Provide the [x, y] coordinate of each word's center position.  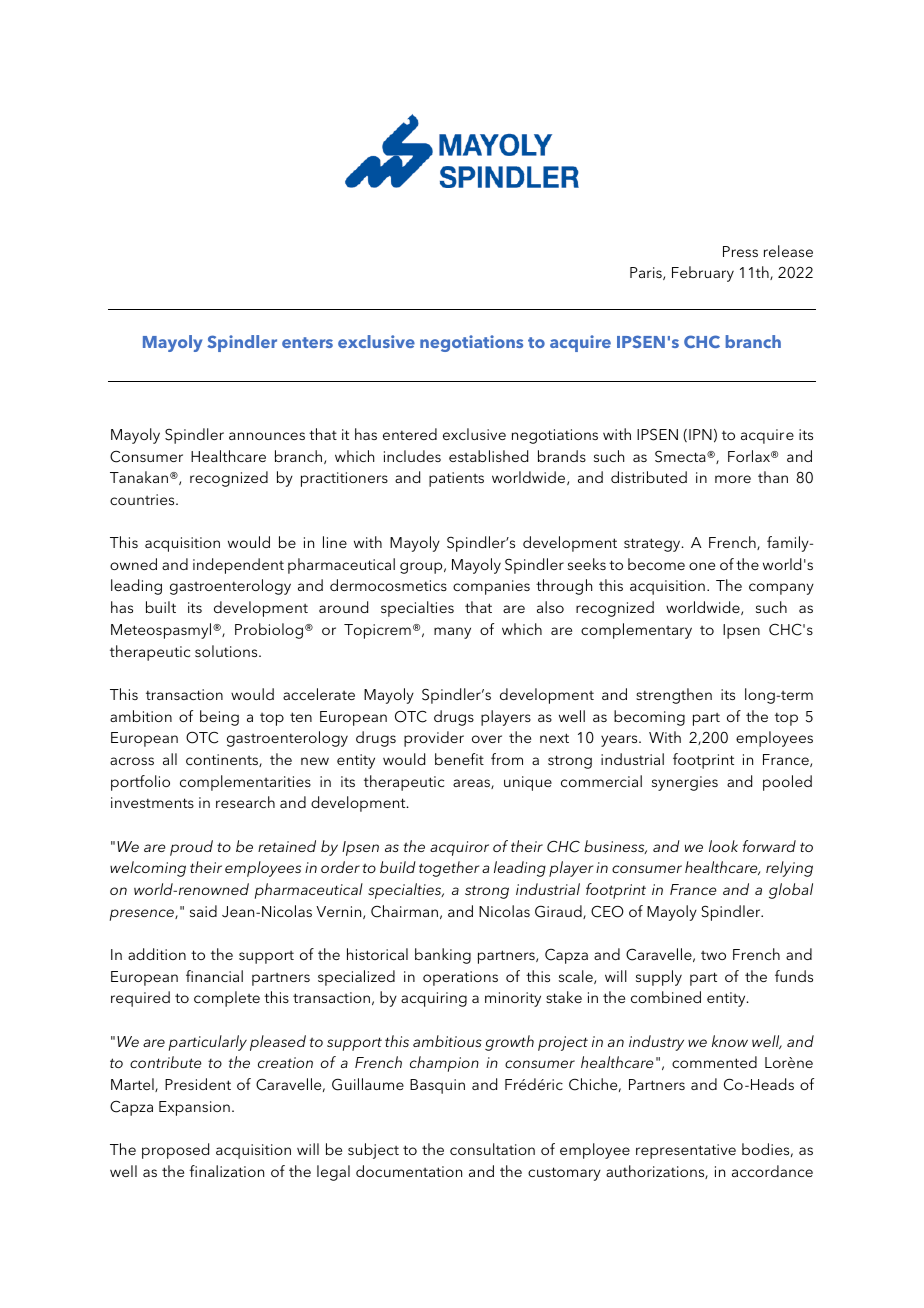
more [733, 479]
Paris [647, 273]
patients [456, 479]
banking [443, 956]
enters [307, 342]
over [487, 739]
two [713, 955]
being [219, 718]
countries [143, 499]
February [703, 274]
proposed [175, 1151]
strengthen [674, 696]
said [203, 911]
